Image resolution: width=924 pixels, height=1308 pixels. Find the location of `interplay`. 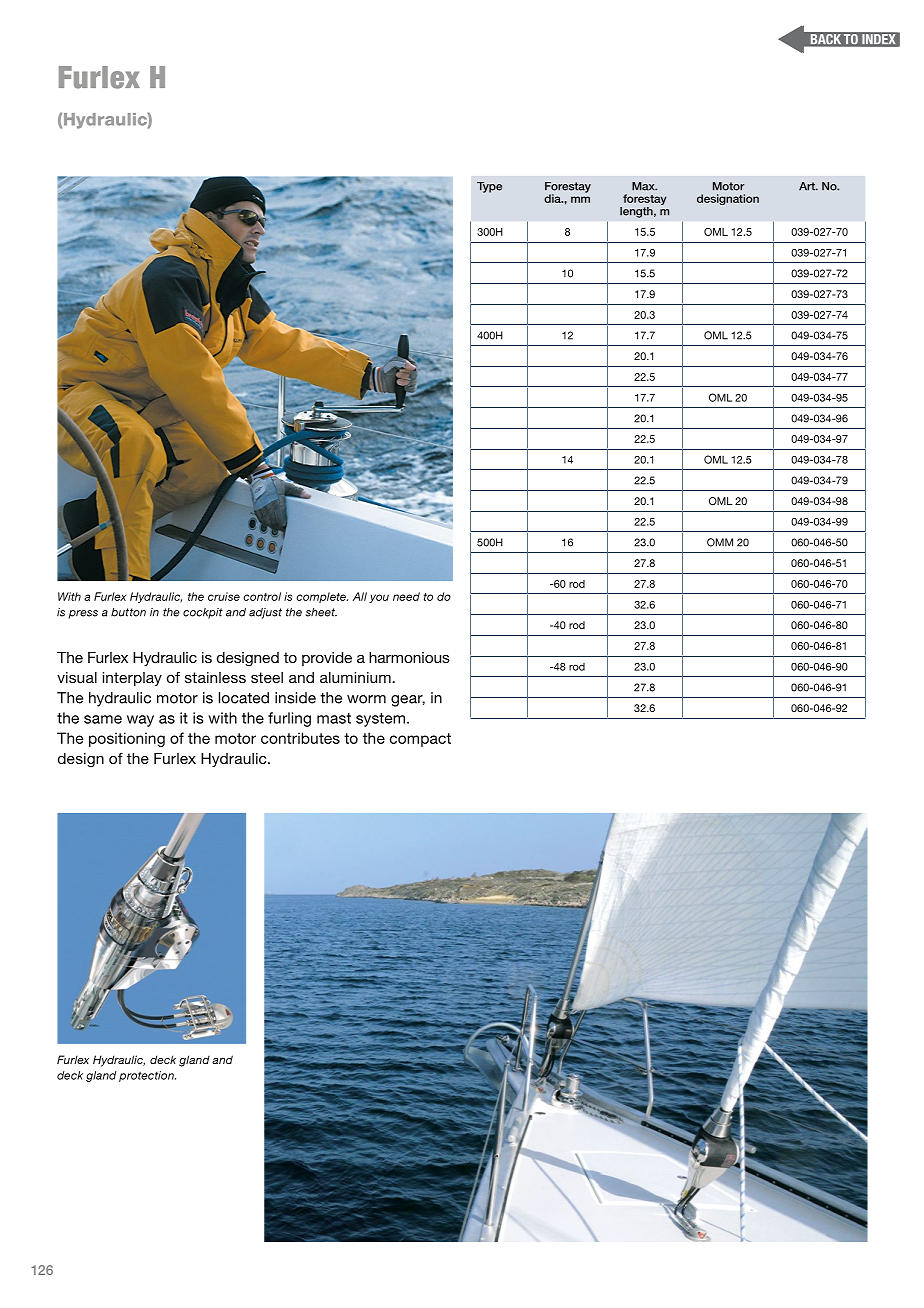

interplay is located at coordinates (132, 679).
